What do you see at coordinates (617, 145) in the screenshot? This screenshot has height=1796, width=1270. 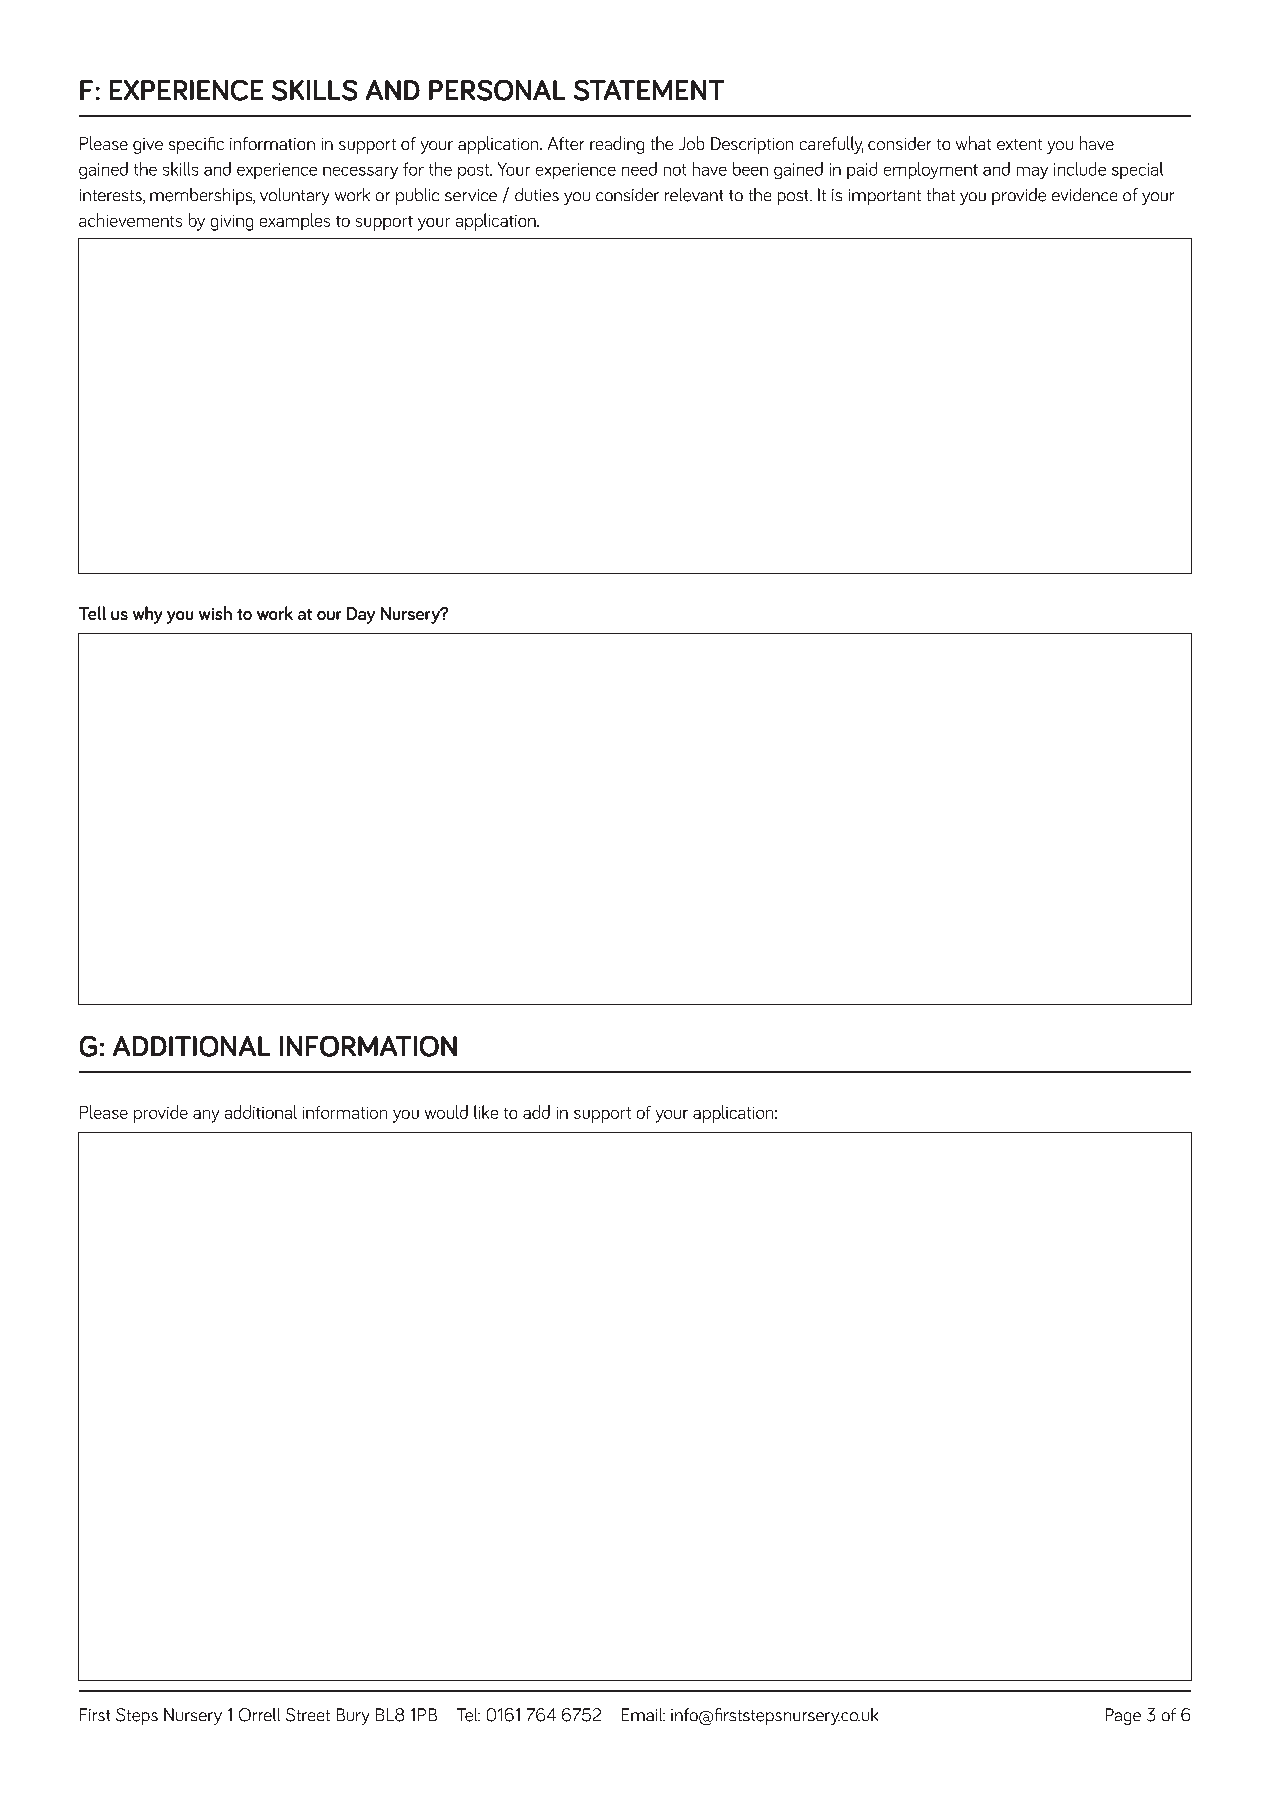 I see `reading` at bounding box center [617, 145].
